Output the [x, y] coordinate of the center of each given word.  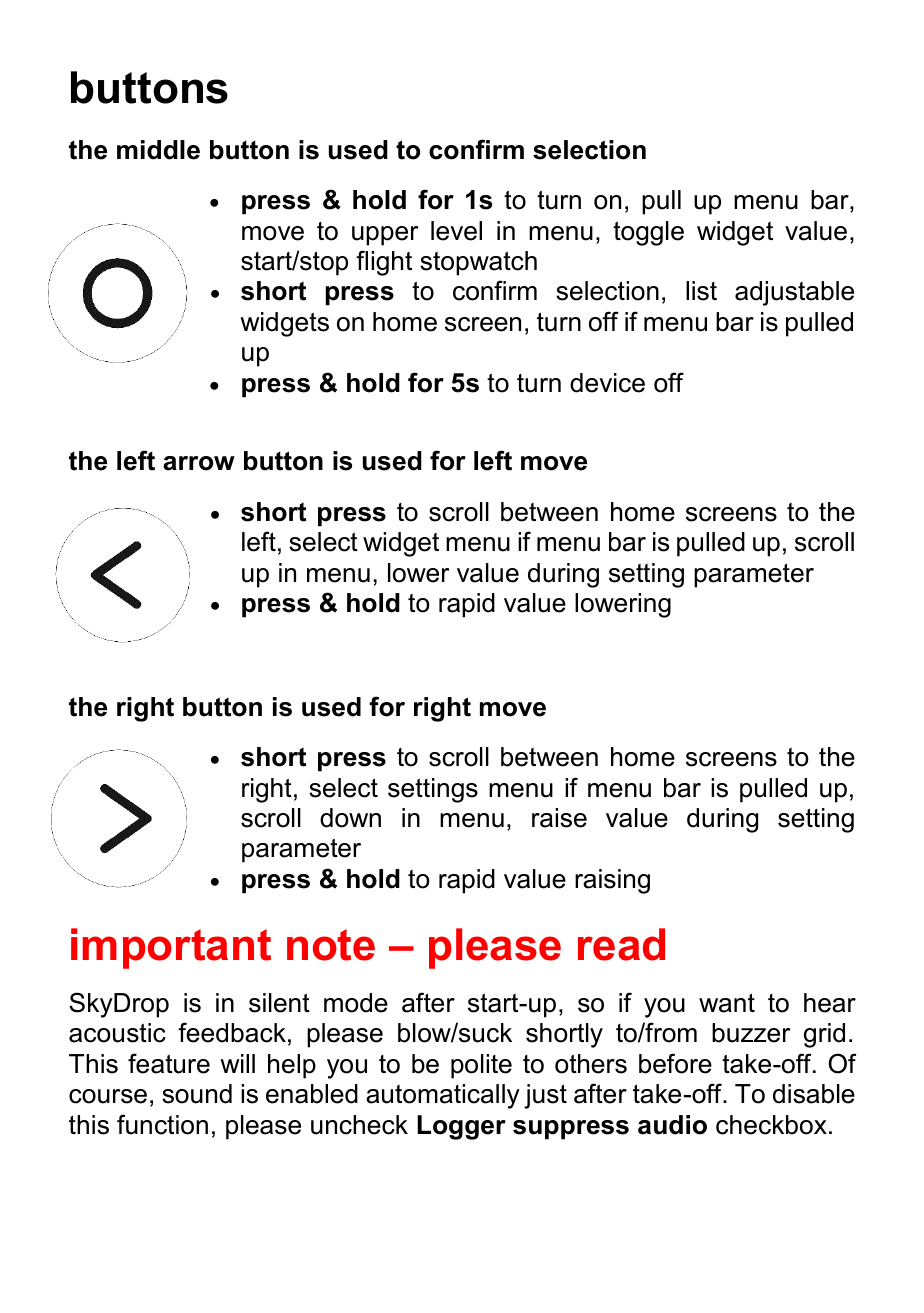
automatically [443, 1096]
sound [197, 1094]
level [456, 231]
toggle [648, 233]
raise [559, 818]
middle [158, 150]
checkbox [771, 1125]
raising [612, 881]
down [350, 818]
